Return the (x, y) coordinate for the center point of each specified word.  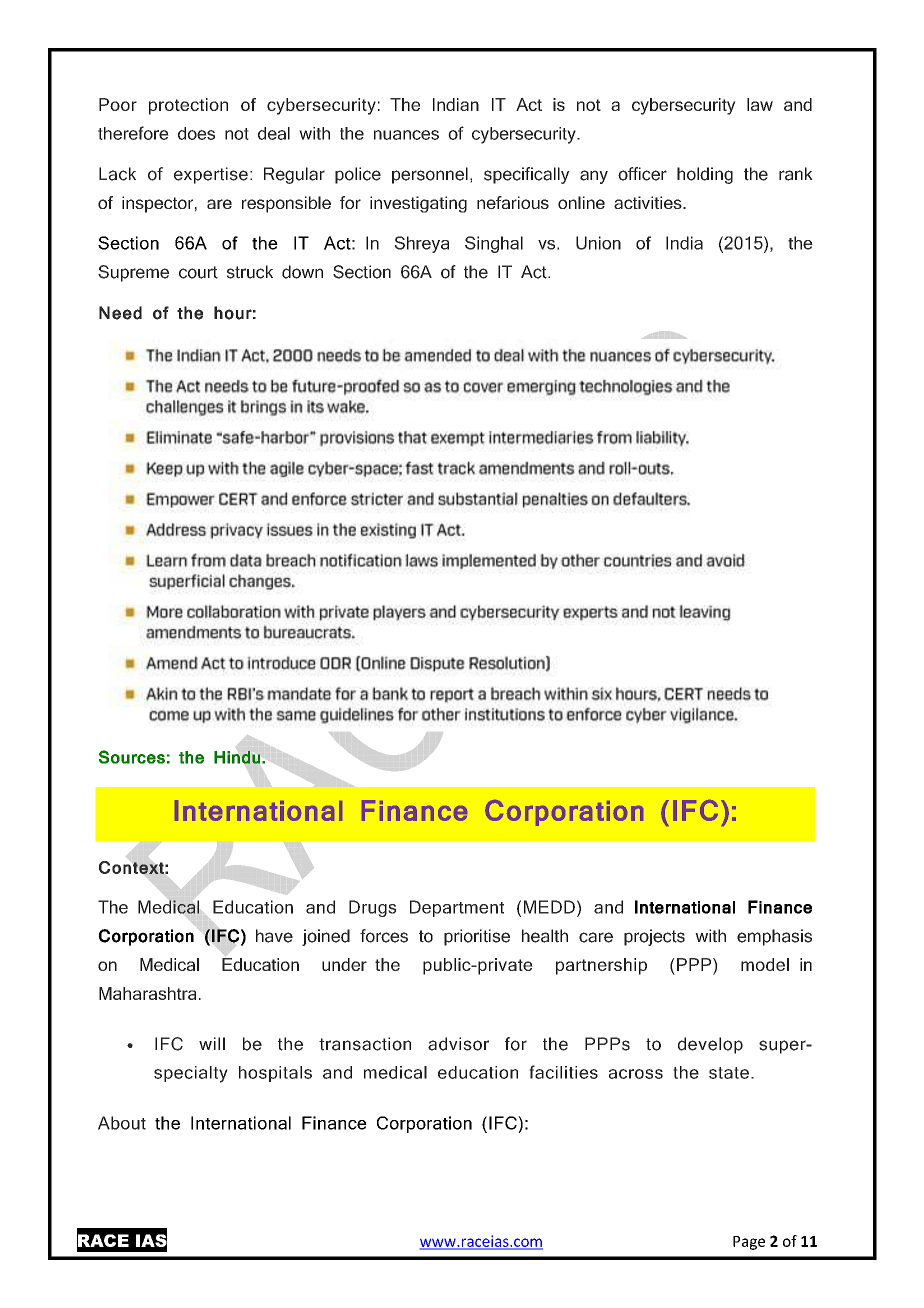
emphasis (774, 937)
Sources (132, 757)
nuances (406, 135)
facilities (563, 1072)
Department (457, 908)
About (122, 1123)
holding (705, 175)
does (196, 133)
